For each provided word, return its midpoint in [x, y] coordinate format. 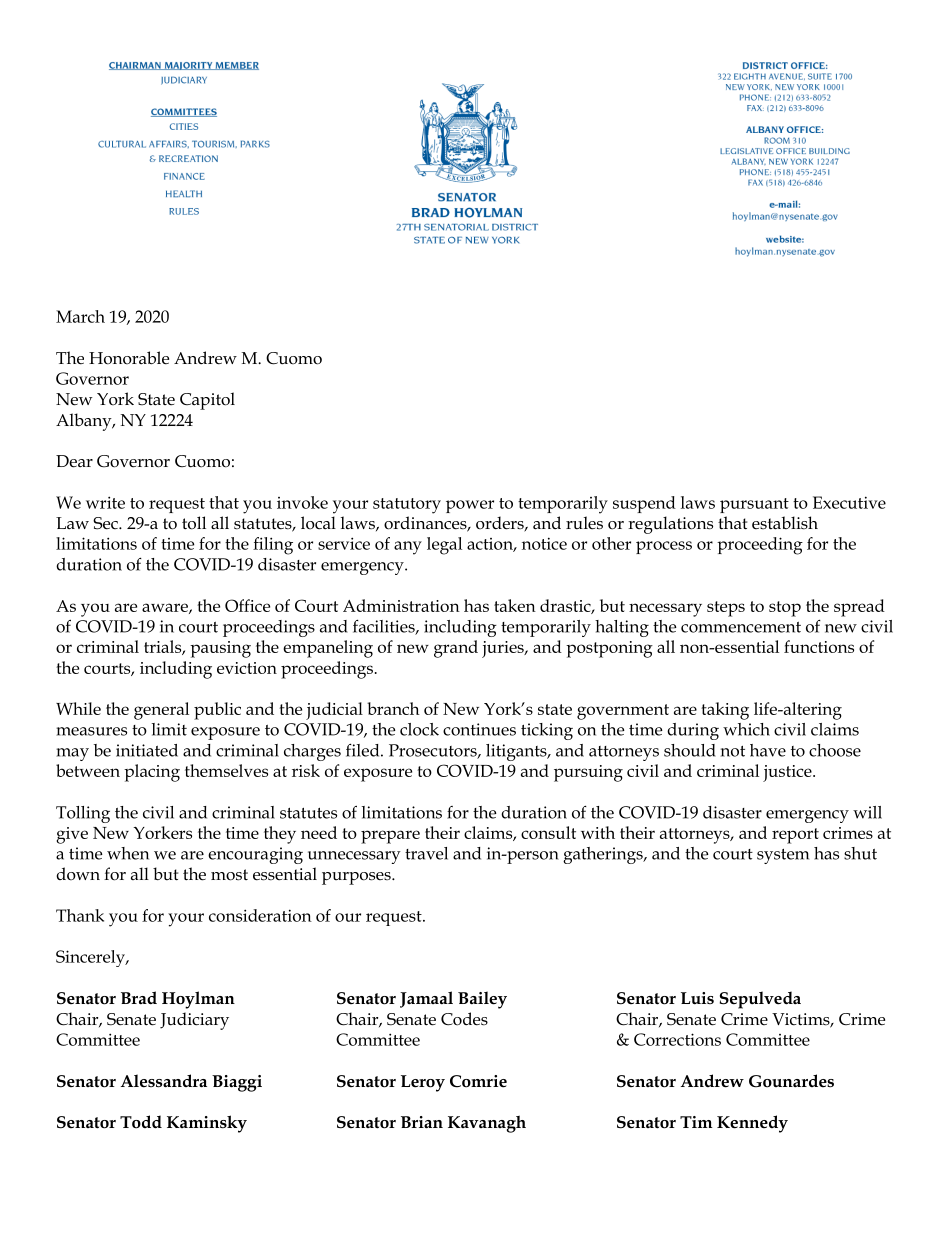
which [746, 729]
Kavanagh [487, 1124]
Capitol [207, 401]
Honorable [129, 358]
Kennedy [752, 1124]
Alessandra [164, 1081]
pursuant [754, 505]
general [161, 711]
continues [479, 729]
